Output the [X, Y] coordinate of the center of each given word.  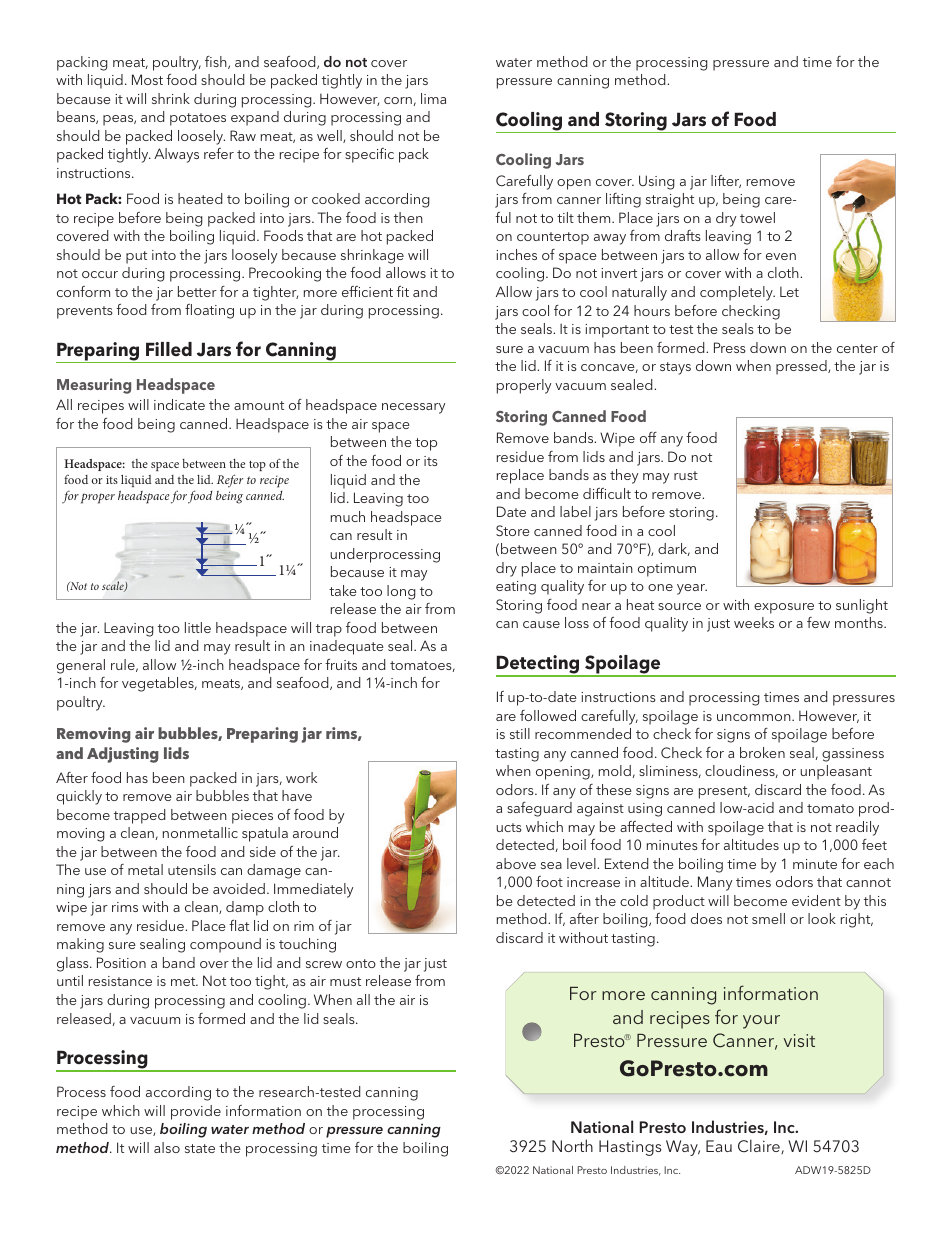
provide [196, 1112]
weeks [754, 622]
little [198, 627]
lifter [726, 181]
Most [147, 79]
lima [433, 98]
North [572, 1145]
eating [516, 588]
